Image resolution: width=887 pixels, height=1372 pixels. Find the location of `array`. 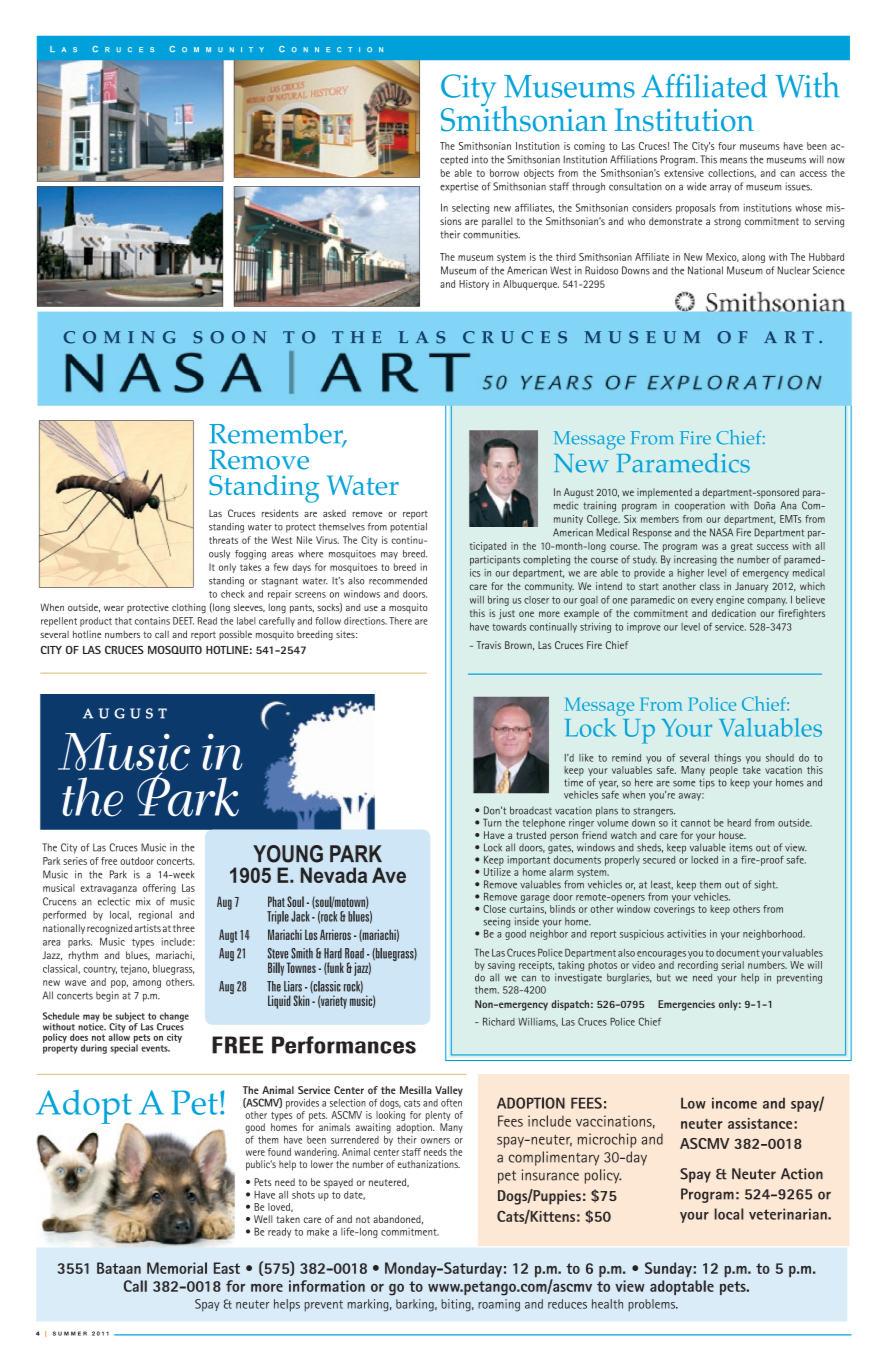

array is located at coordinates (720, 189).
